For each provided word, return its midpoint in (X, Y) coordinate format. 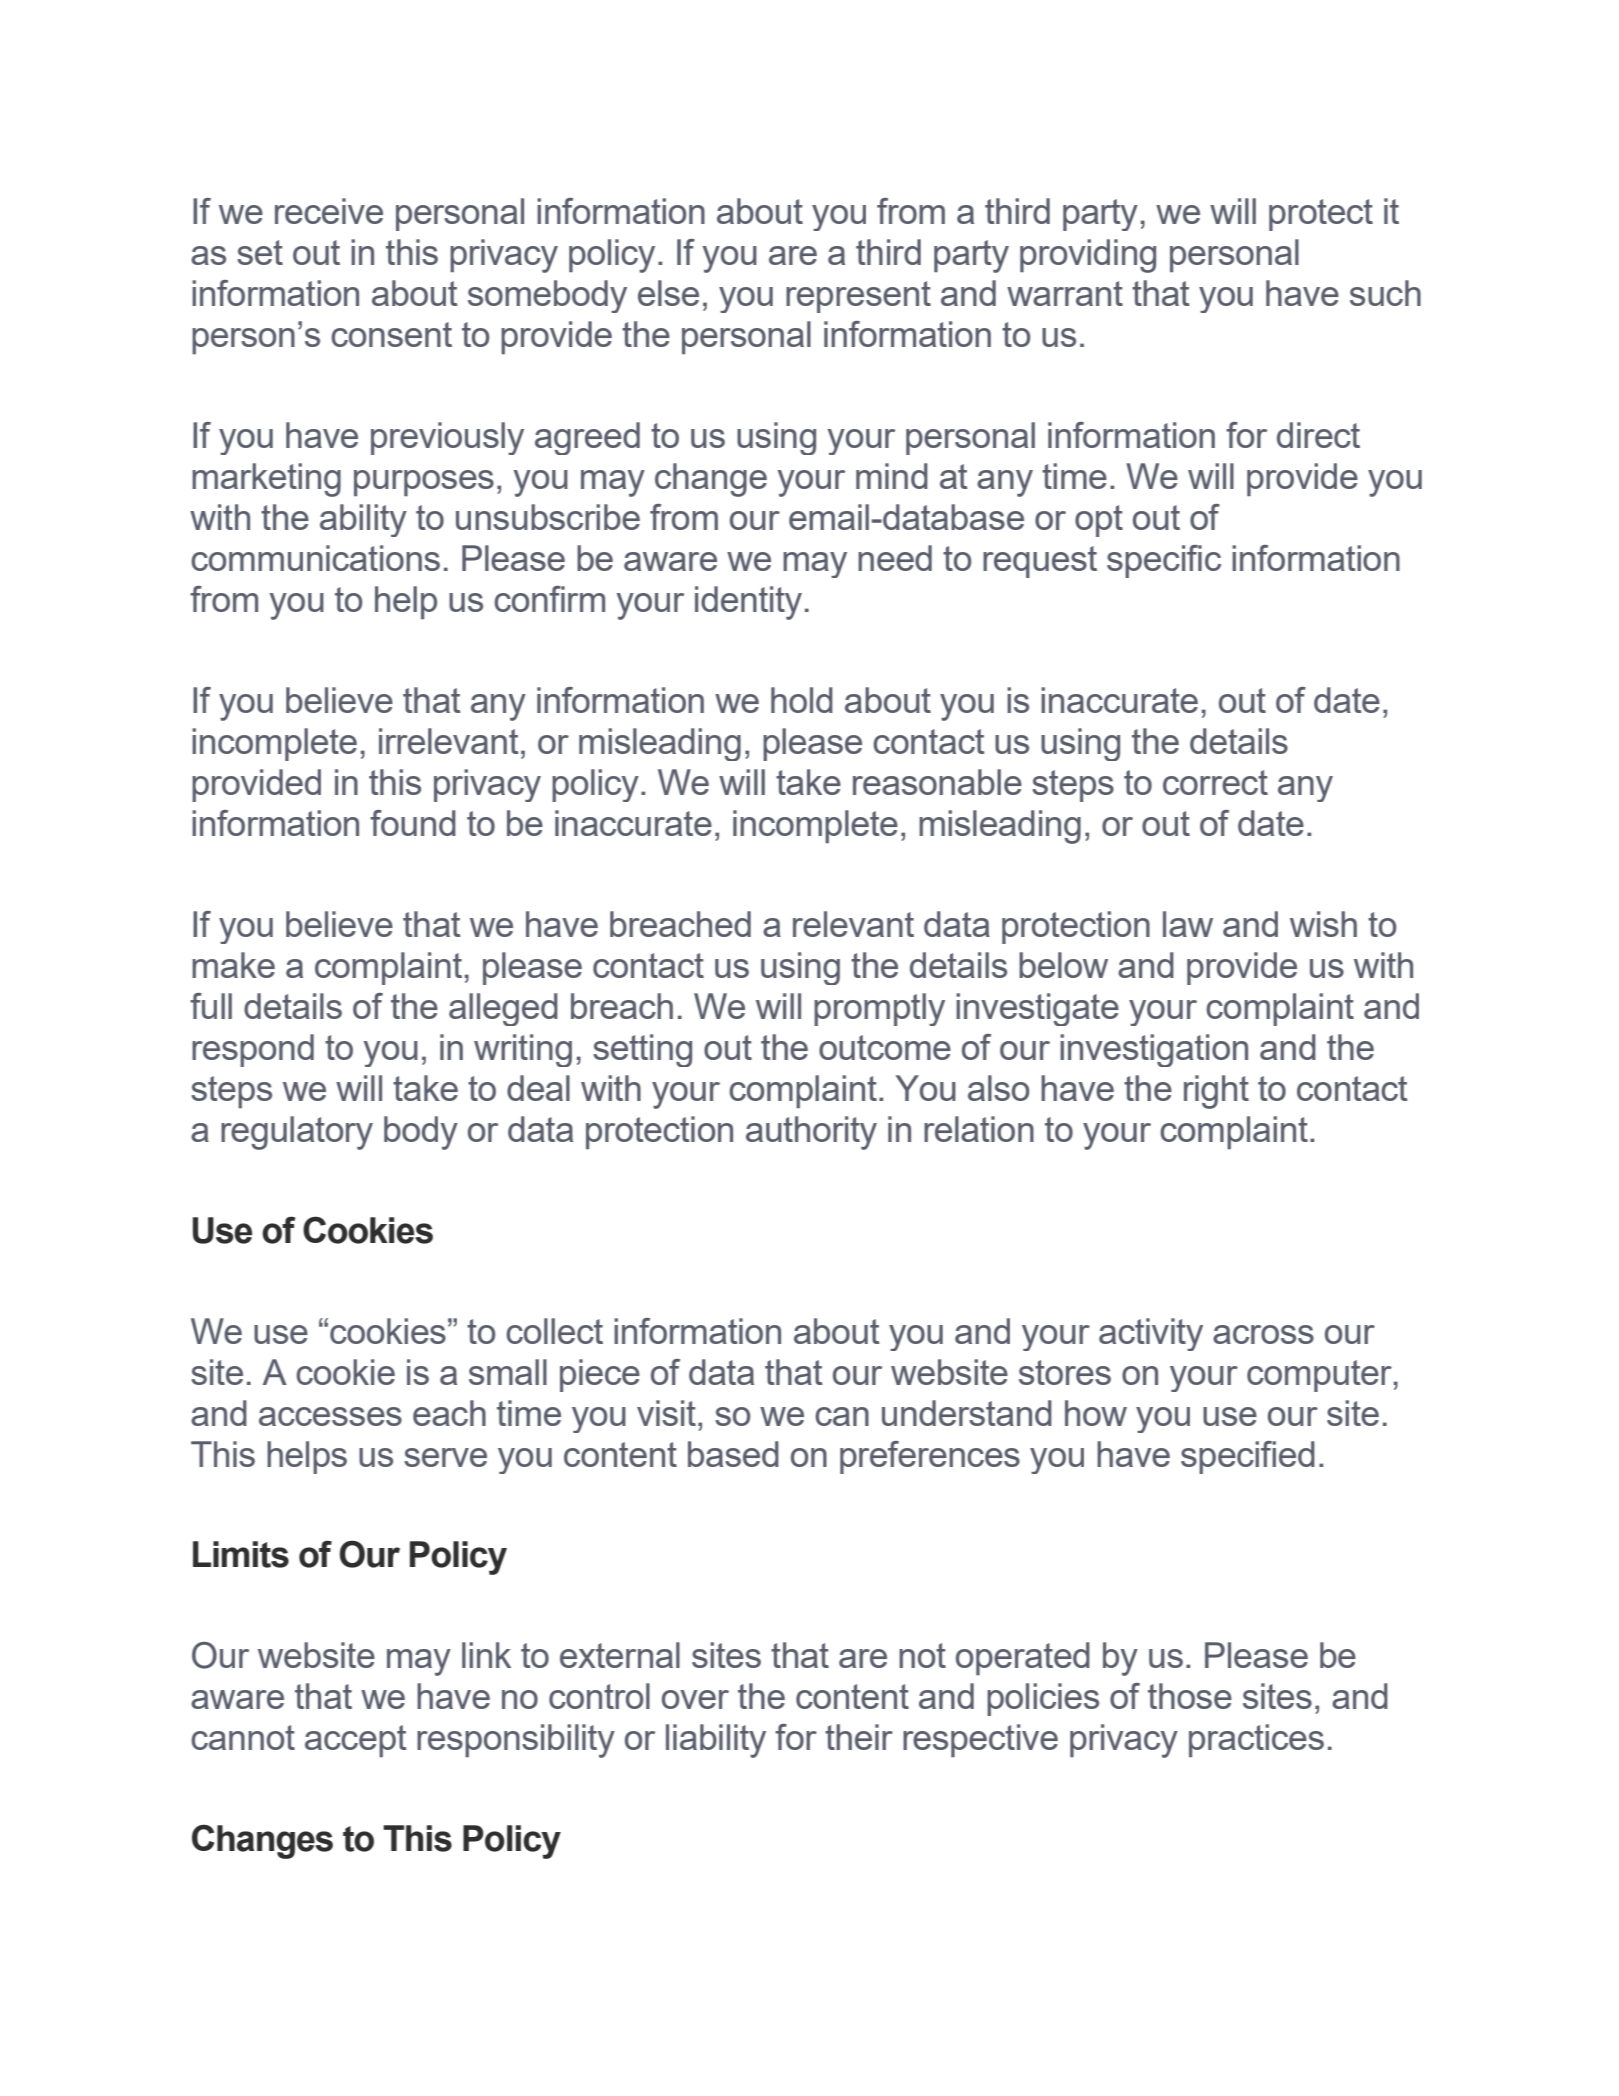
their (859, 1737)
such (1385, 293)
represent (858, 297)
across (1263, 1334)
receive (329, 211)
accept (356, 1741)
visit (666, 1413)
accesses (330, 1416)
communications (315, 558)
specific (1164, 561)
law (1188, 924)
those (1190, 1696)
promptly (879, 1009)
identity (748, 603)
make (233, 965)
